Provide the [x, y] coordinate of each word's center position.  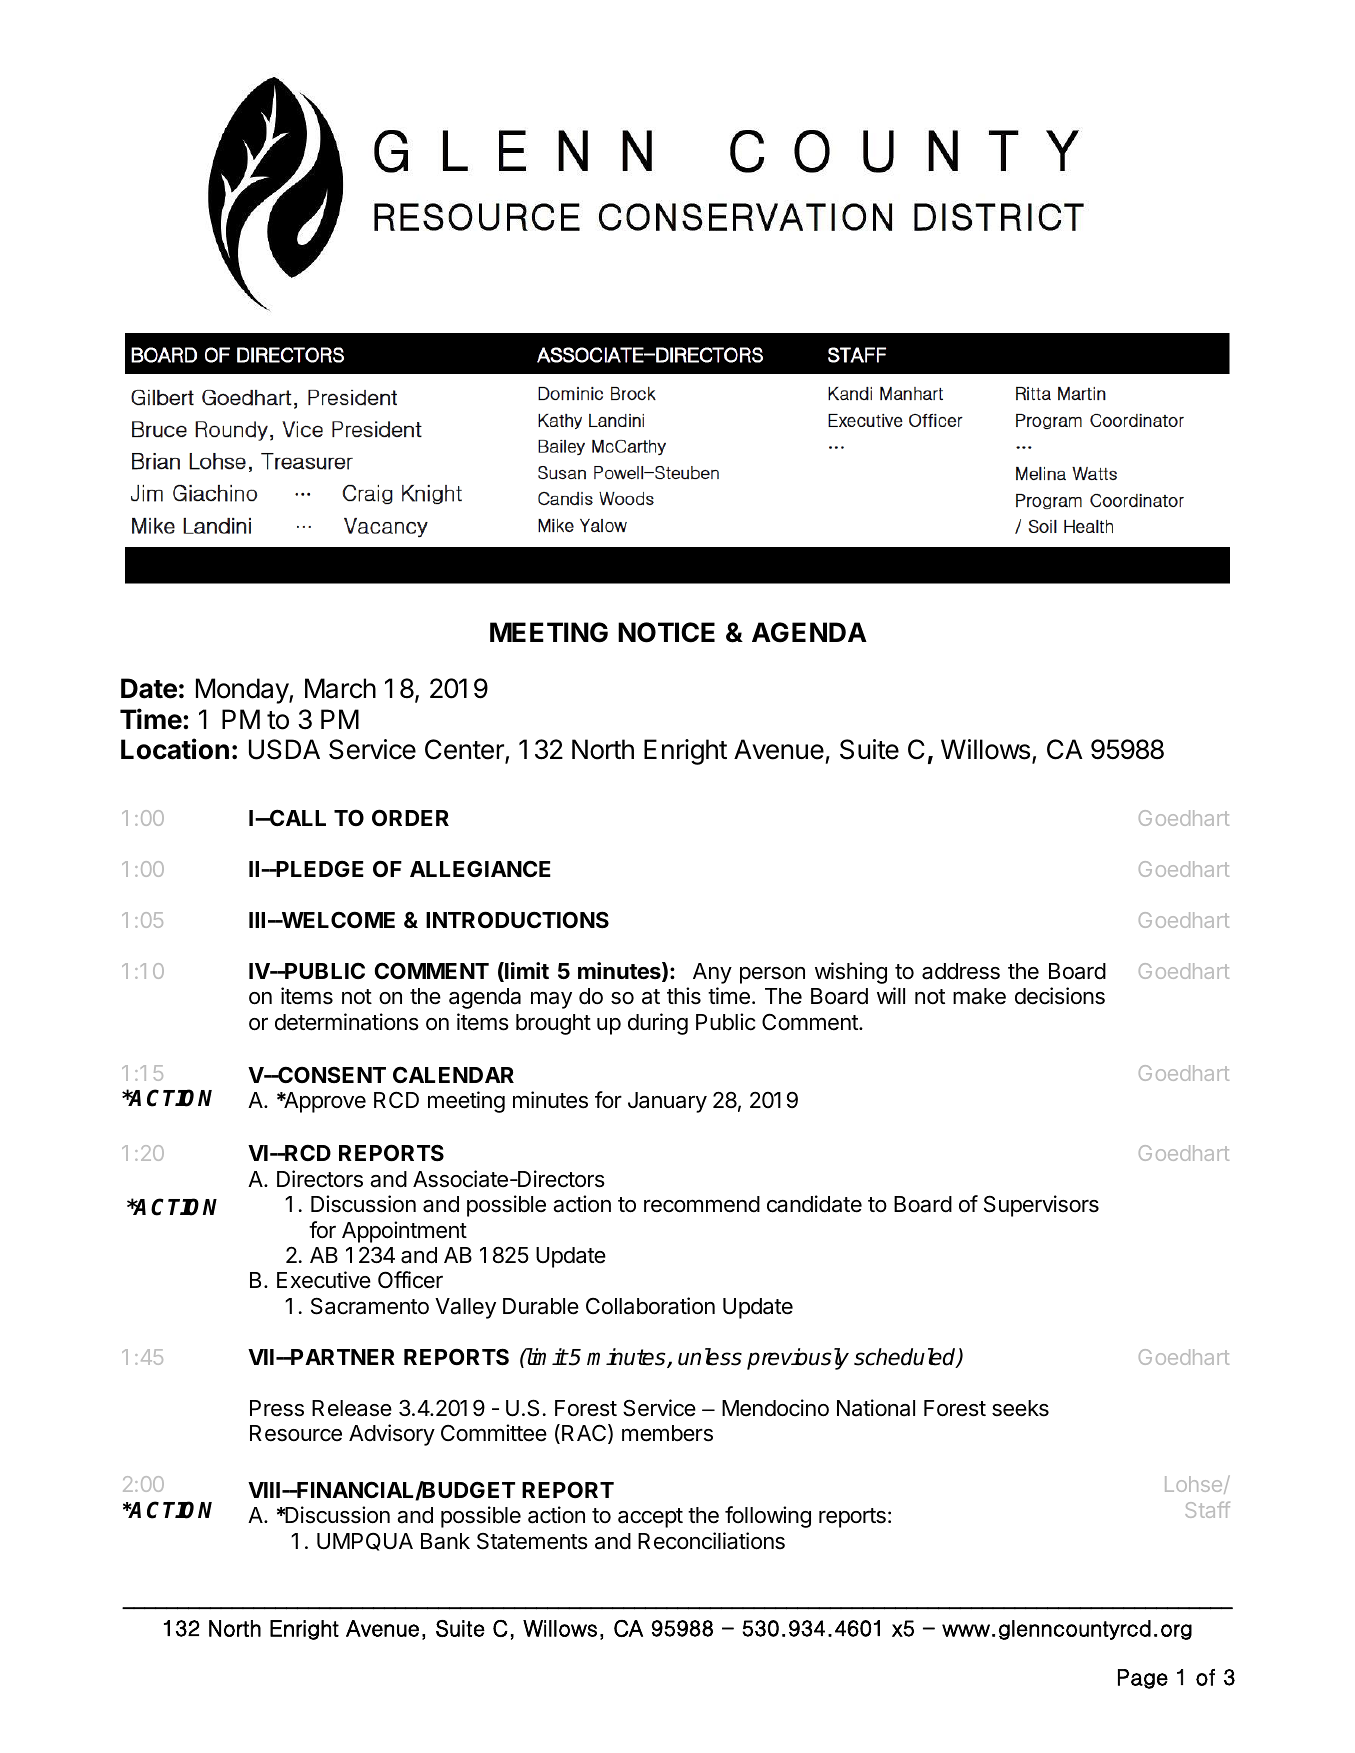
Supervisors [1041, 1206]
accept [650, 1518]
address [961, 971]
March [340, 688]
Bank [445, 1541]
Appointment [404, 1232]
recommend [702, 1204]
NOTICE [666, 632]
